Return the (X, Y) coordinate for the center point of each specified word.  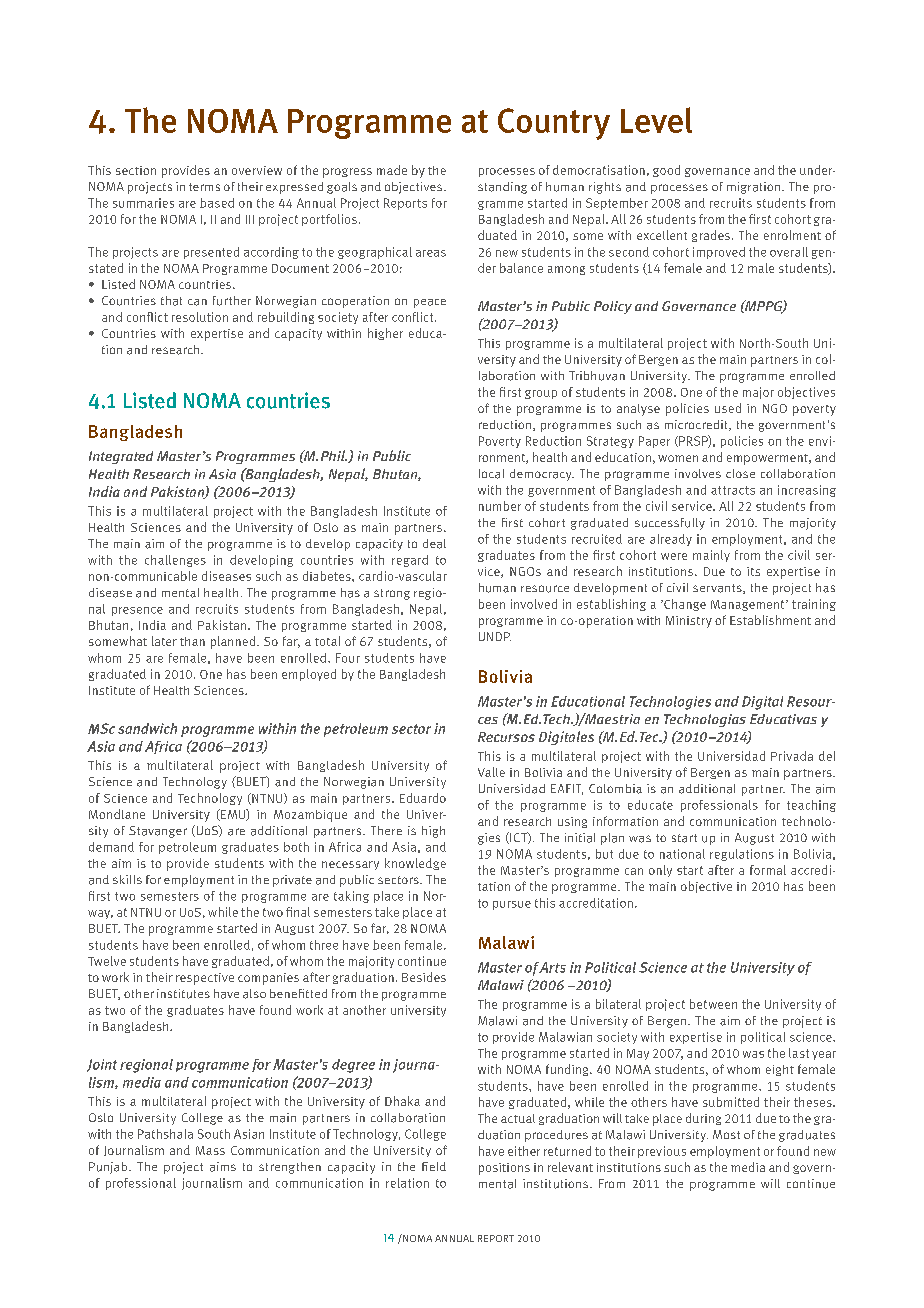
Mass (210, 1150)
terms (204, 187)
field (434, 1166)
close (740, 473)
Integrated (121, 457)
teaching (811, 806)
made (392, 170)
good (666, 171)
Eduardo (423, 798)
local (491, 474)
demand (111, 847)
